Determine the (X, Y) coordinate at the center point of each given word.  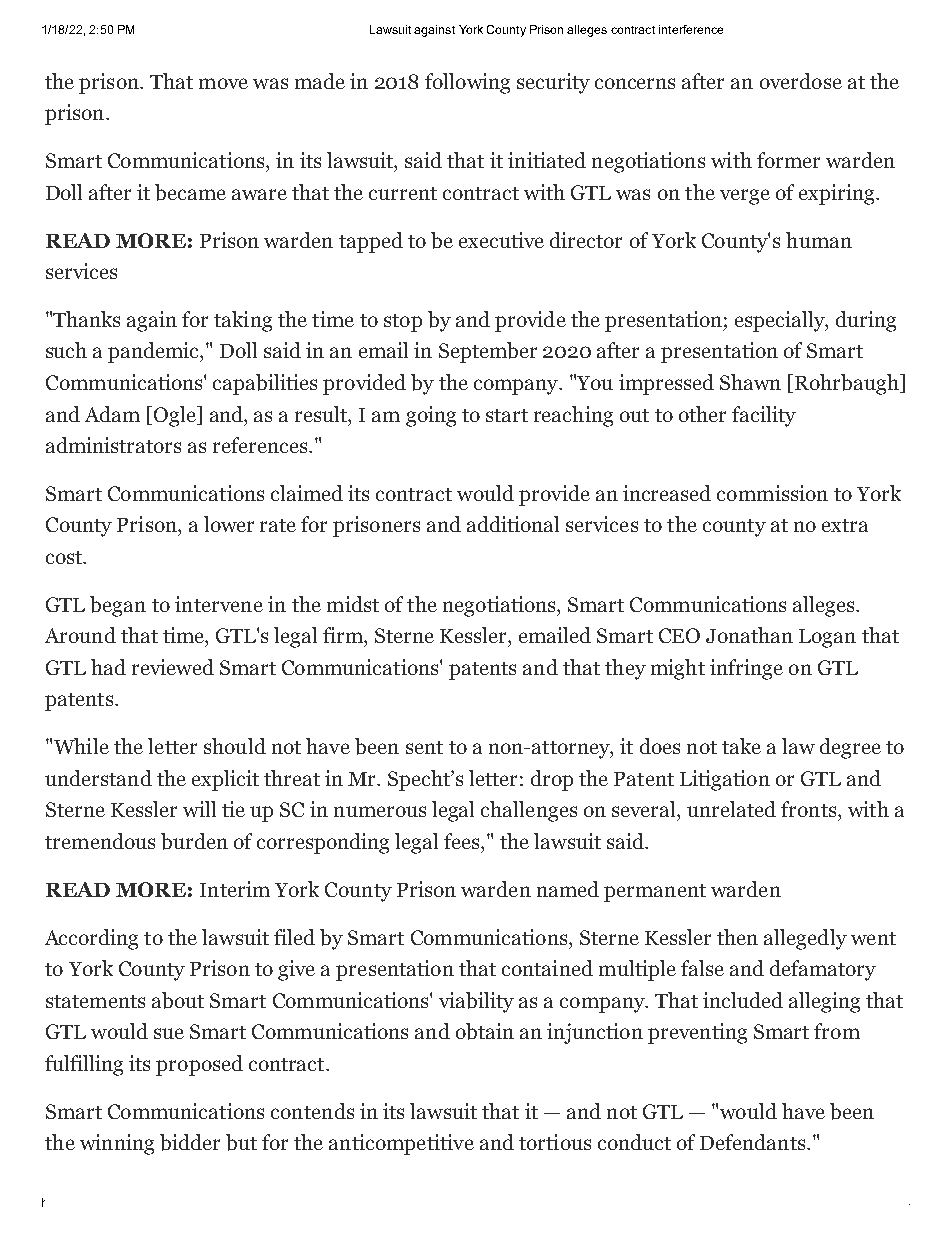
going (431, 416)
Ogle (176, 416)
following (467, 83)
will (199, 809)
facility (764, 416)
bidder (190, 1142)
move (223, 83)
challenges (529, 811)
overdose (801, 81)
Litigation (725, 780)
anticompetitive (401, 1144)
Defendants (754, 1142)
